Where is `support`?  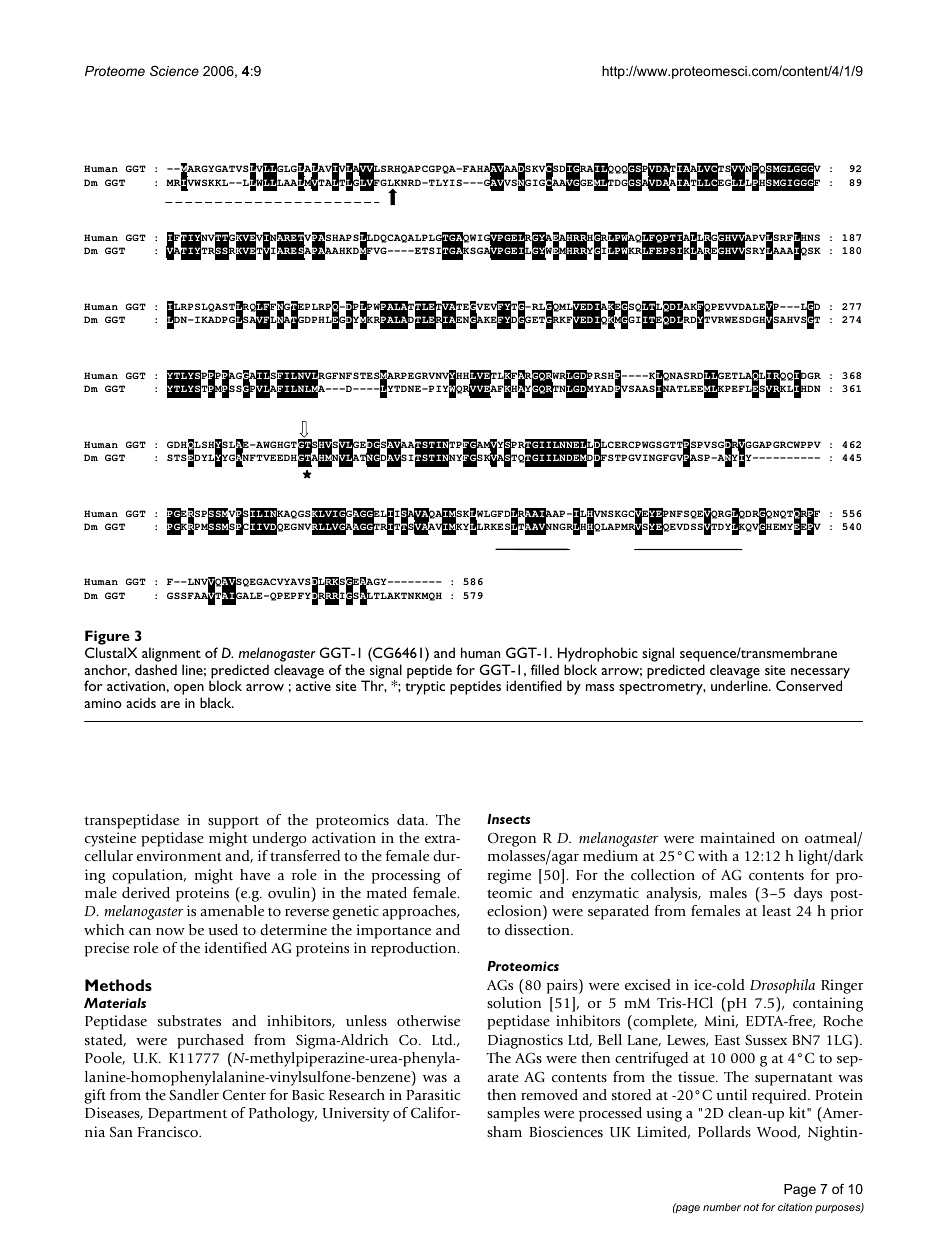 support is located at coordinates (233, 822).
